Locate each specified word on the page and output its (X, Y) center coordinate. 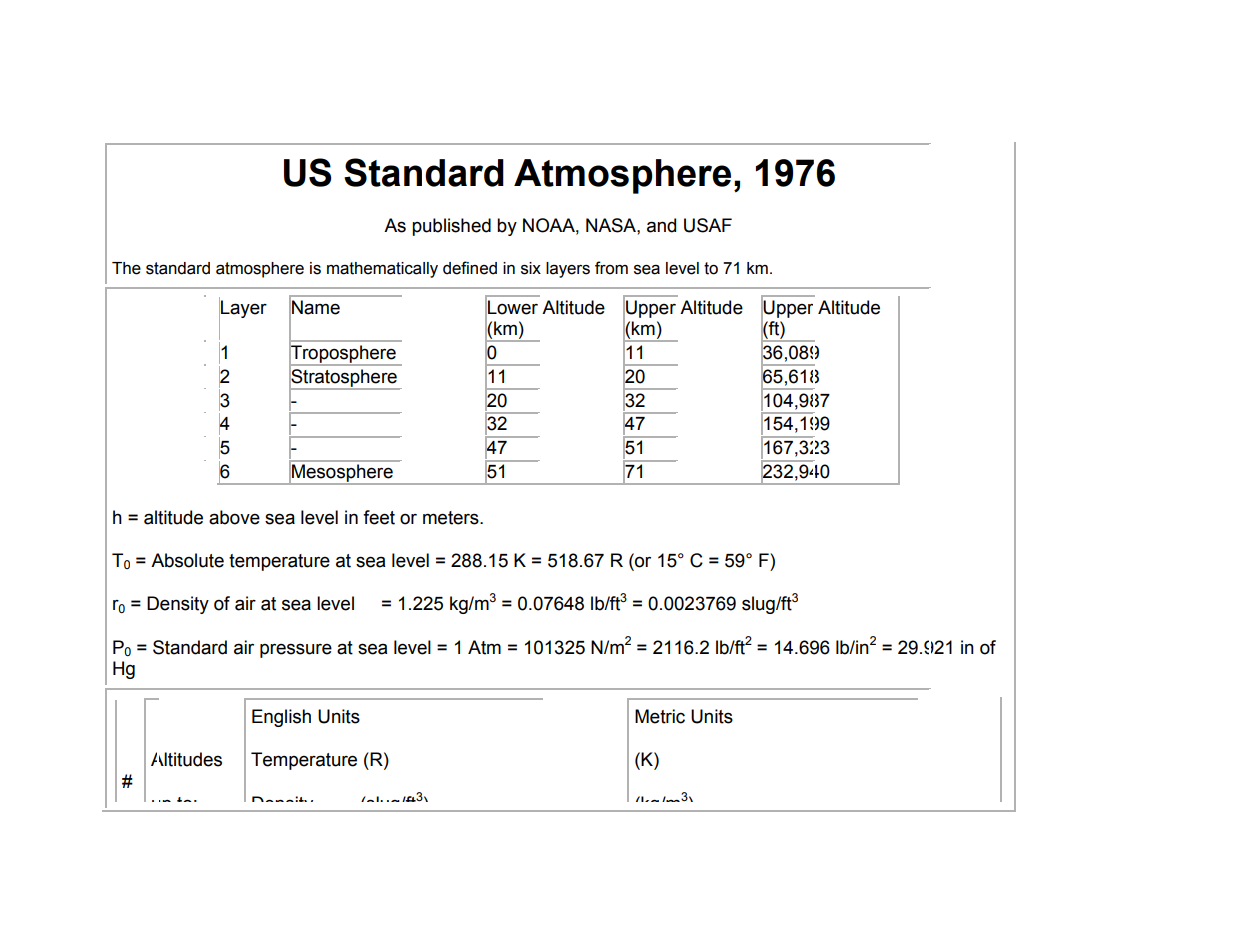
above (234, 517)
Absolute (187, 560)
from (611, 268)
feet (379, 517)
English (281, 718)
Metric (660, 716)
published (451, 227)
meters (452, 518)
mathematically (382, 270)
